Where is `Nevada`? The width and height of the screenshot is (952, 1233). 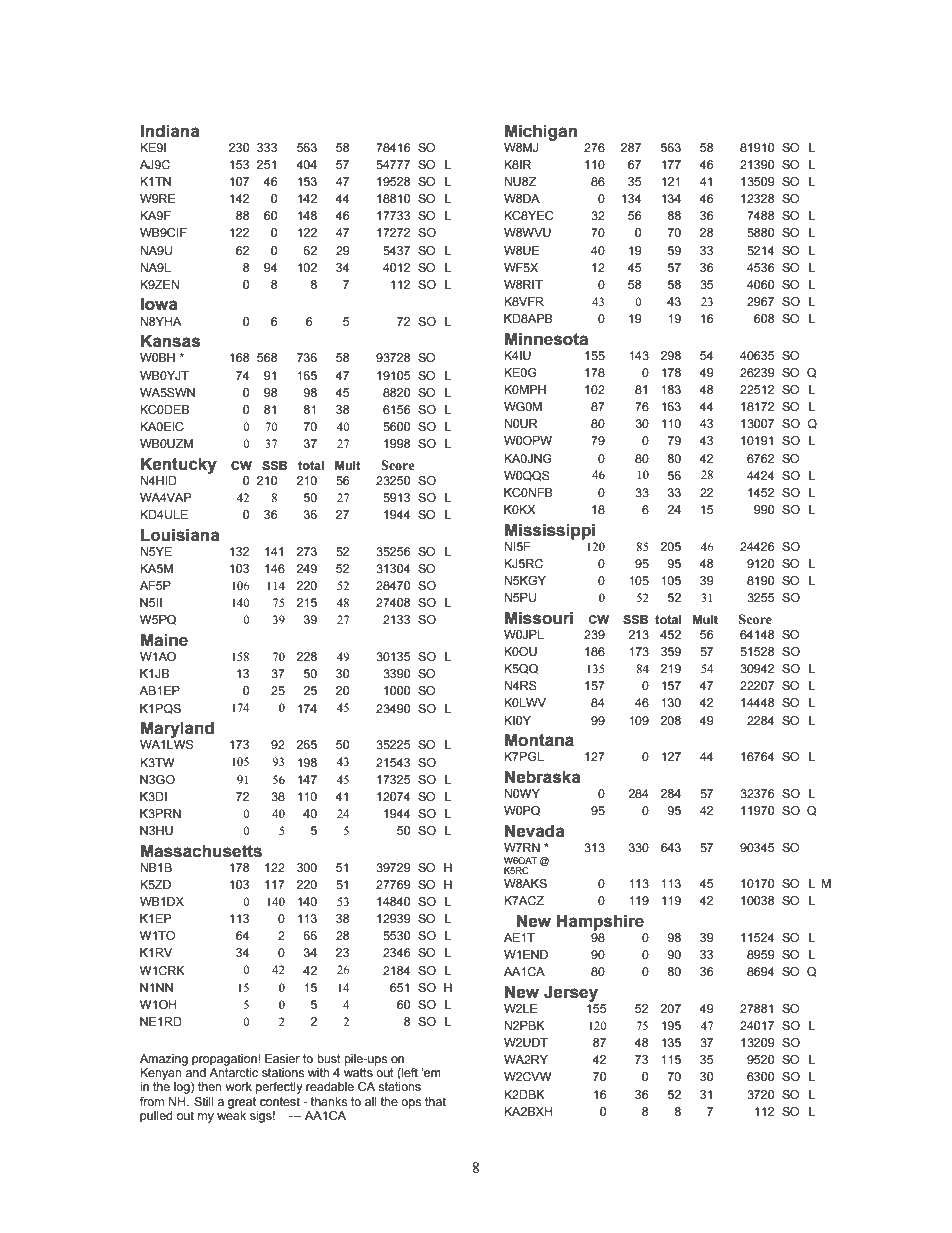
Nevada is located at coordinates (535, 831).
